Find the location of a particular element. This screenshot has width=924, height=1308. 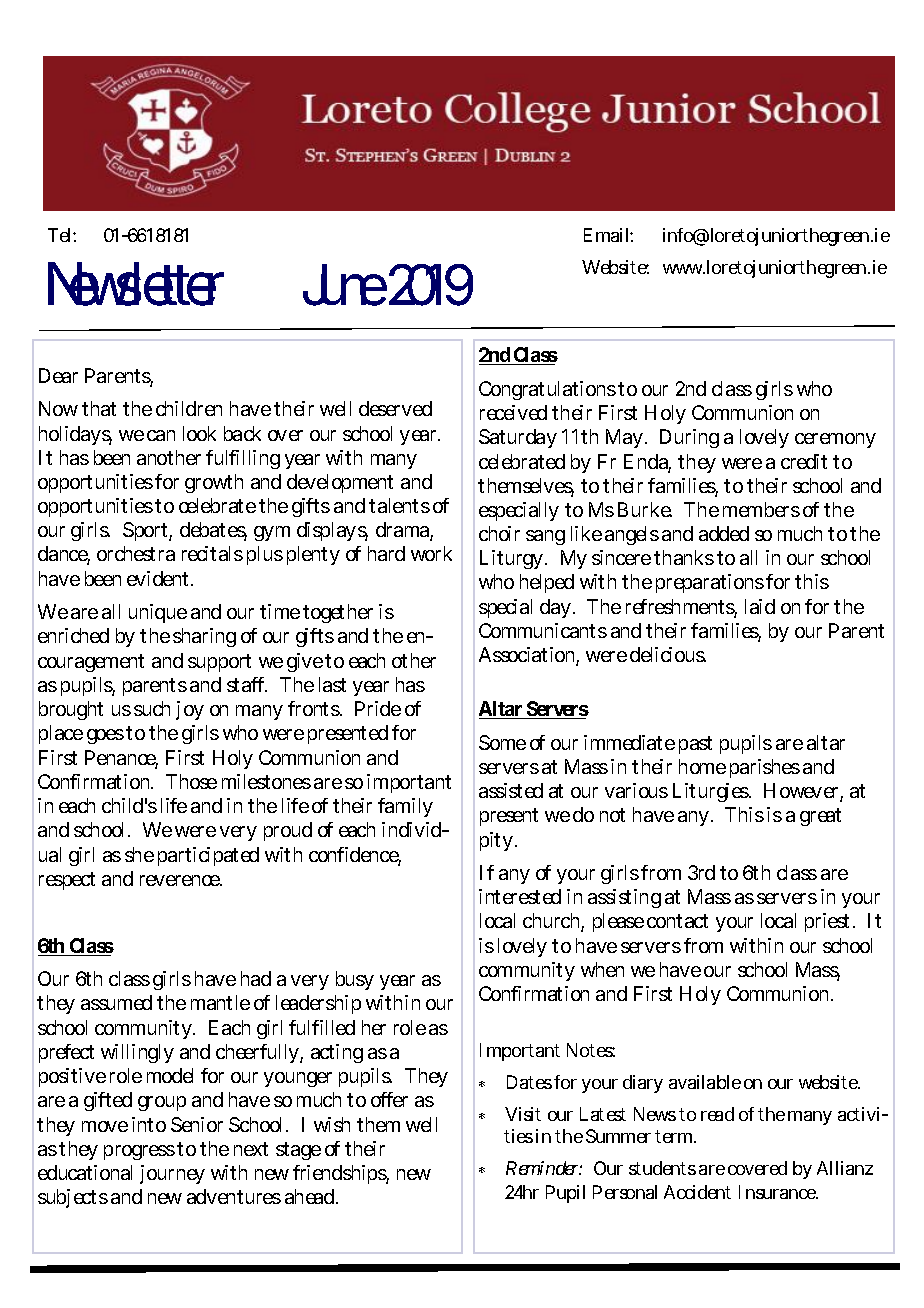

Insurance is located at coordinates (778, 1192).
